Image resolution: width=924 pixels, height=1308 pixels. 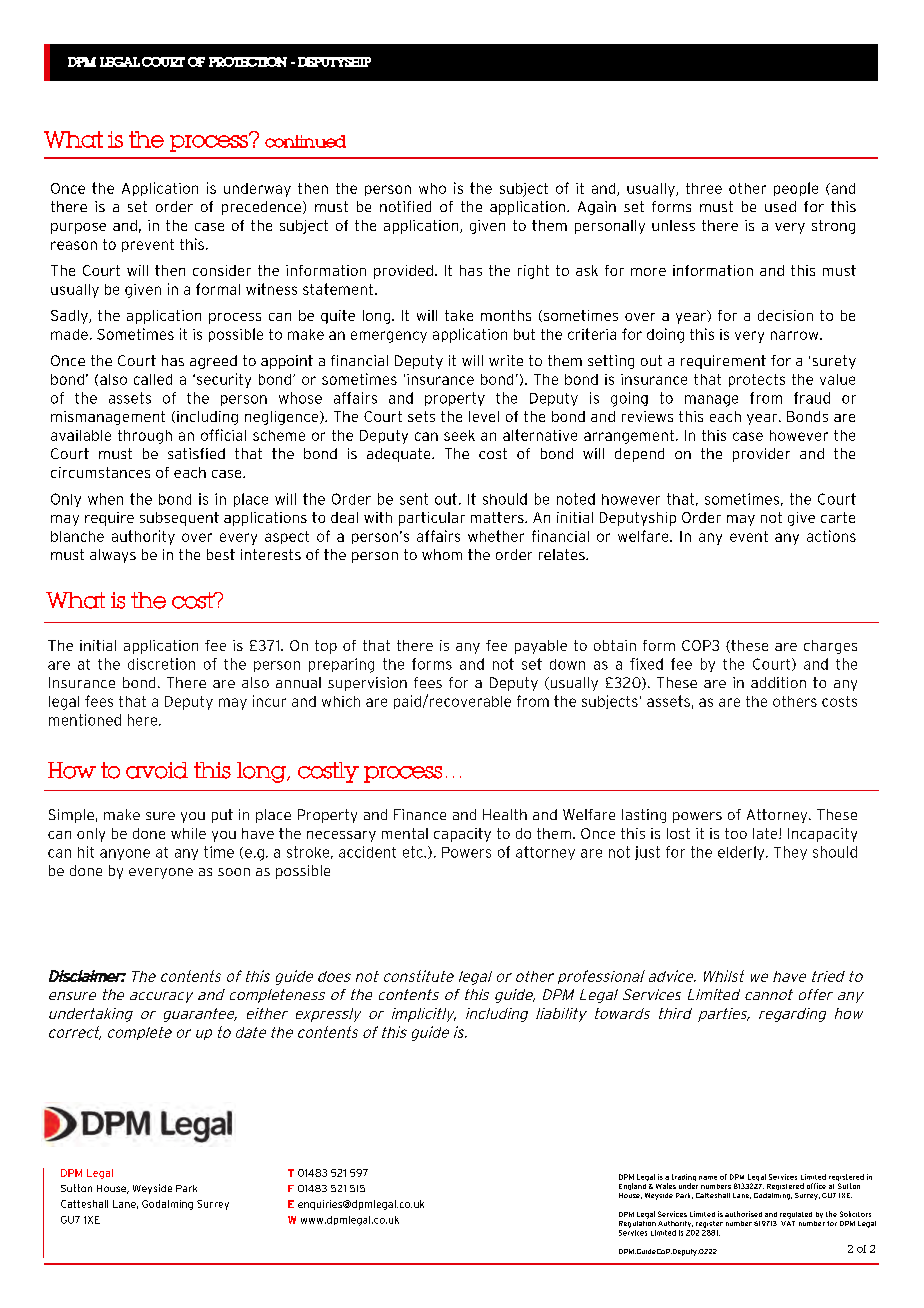 What do you see at coordinates (761, 455) in the image?
I see `provider` at bounding box center [761, 455].
